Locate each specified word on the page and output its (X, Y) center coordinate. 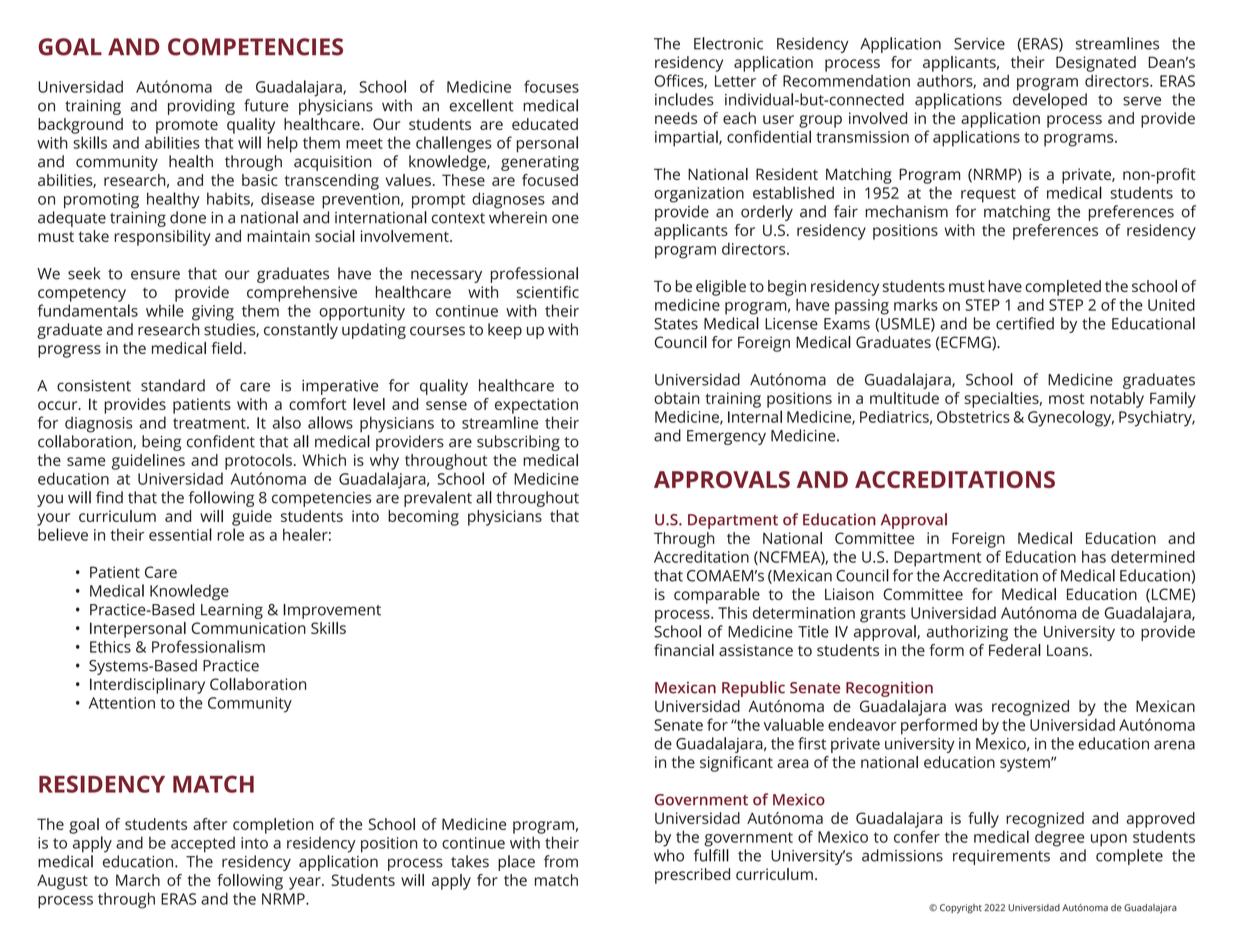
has (1094, 556)
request (988, 195)
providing (201, 107)
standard (173, 385)
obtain (677, 398)
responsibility (162, 238)
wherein (518, 217)
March (138, 880)
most (1067, 398)
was (969, 707)
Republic (753, 689)
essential (180, 534)
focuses (551, 86)
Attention (122, 703)
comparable (717, 596)
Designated (1096, 64)
